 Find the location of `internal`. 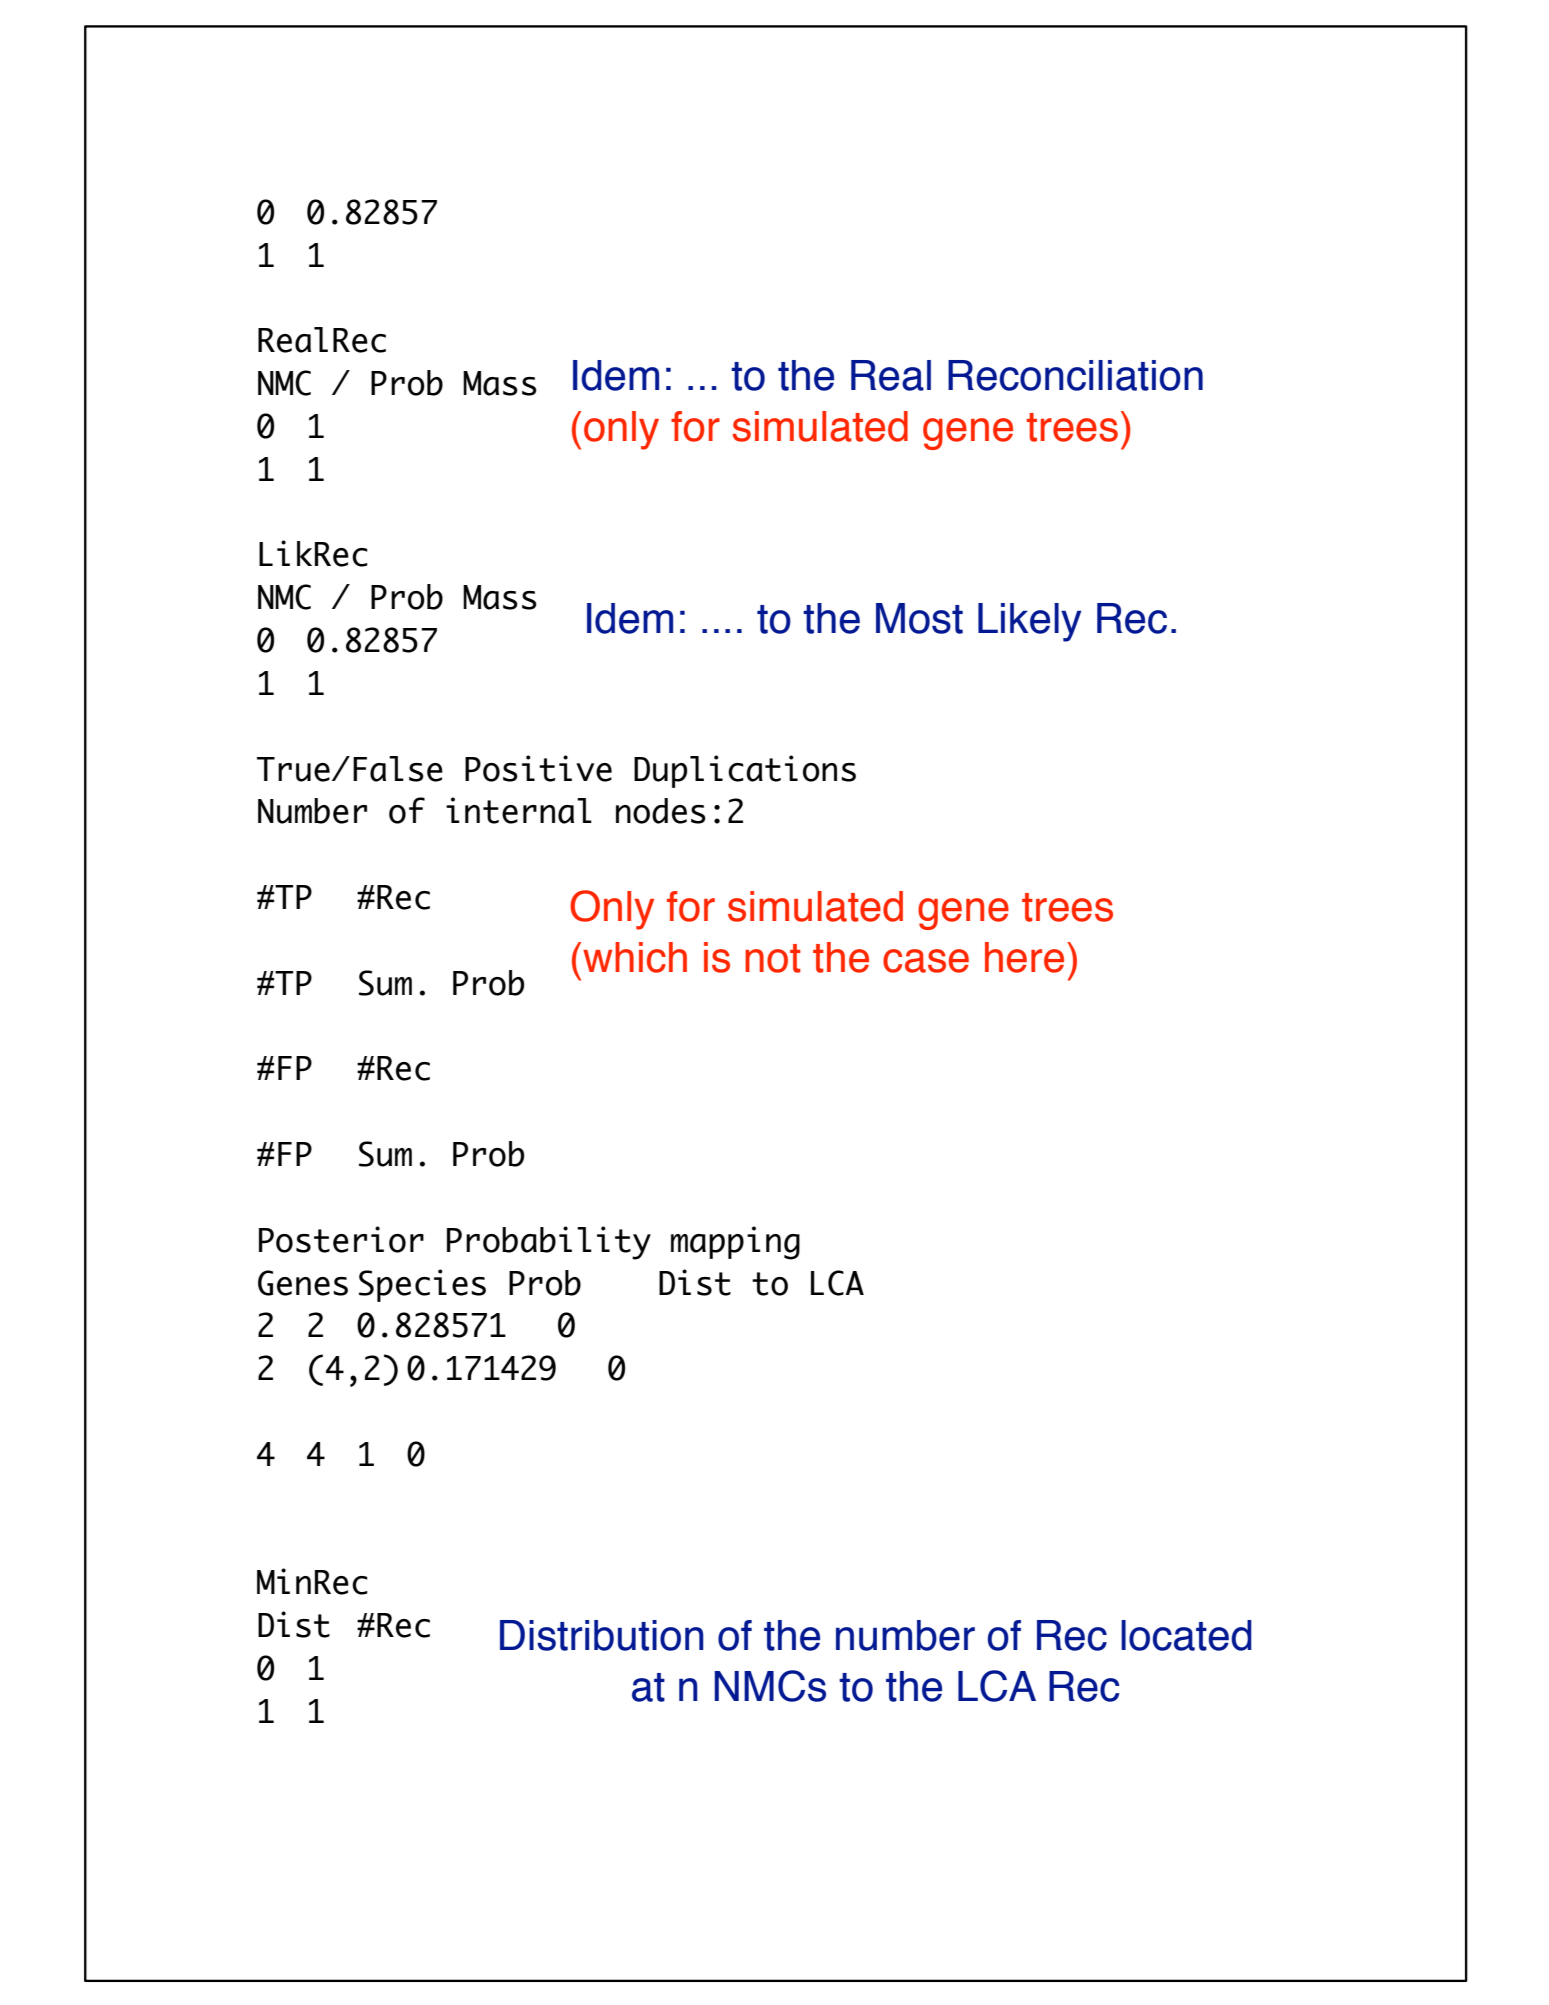

internal is located at coordinates (519, 810).
